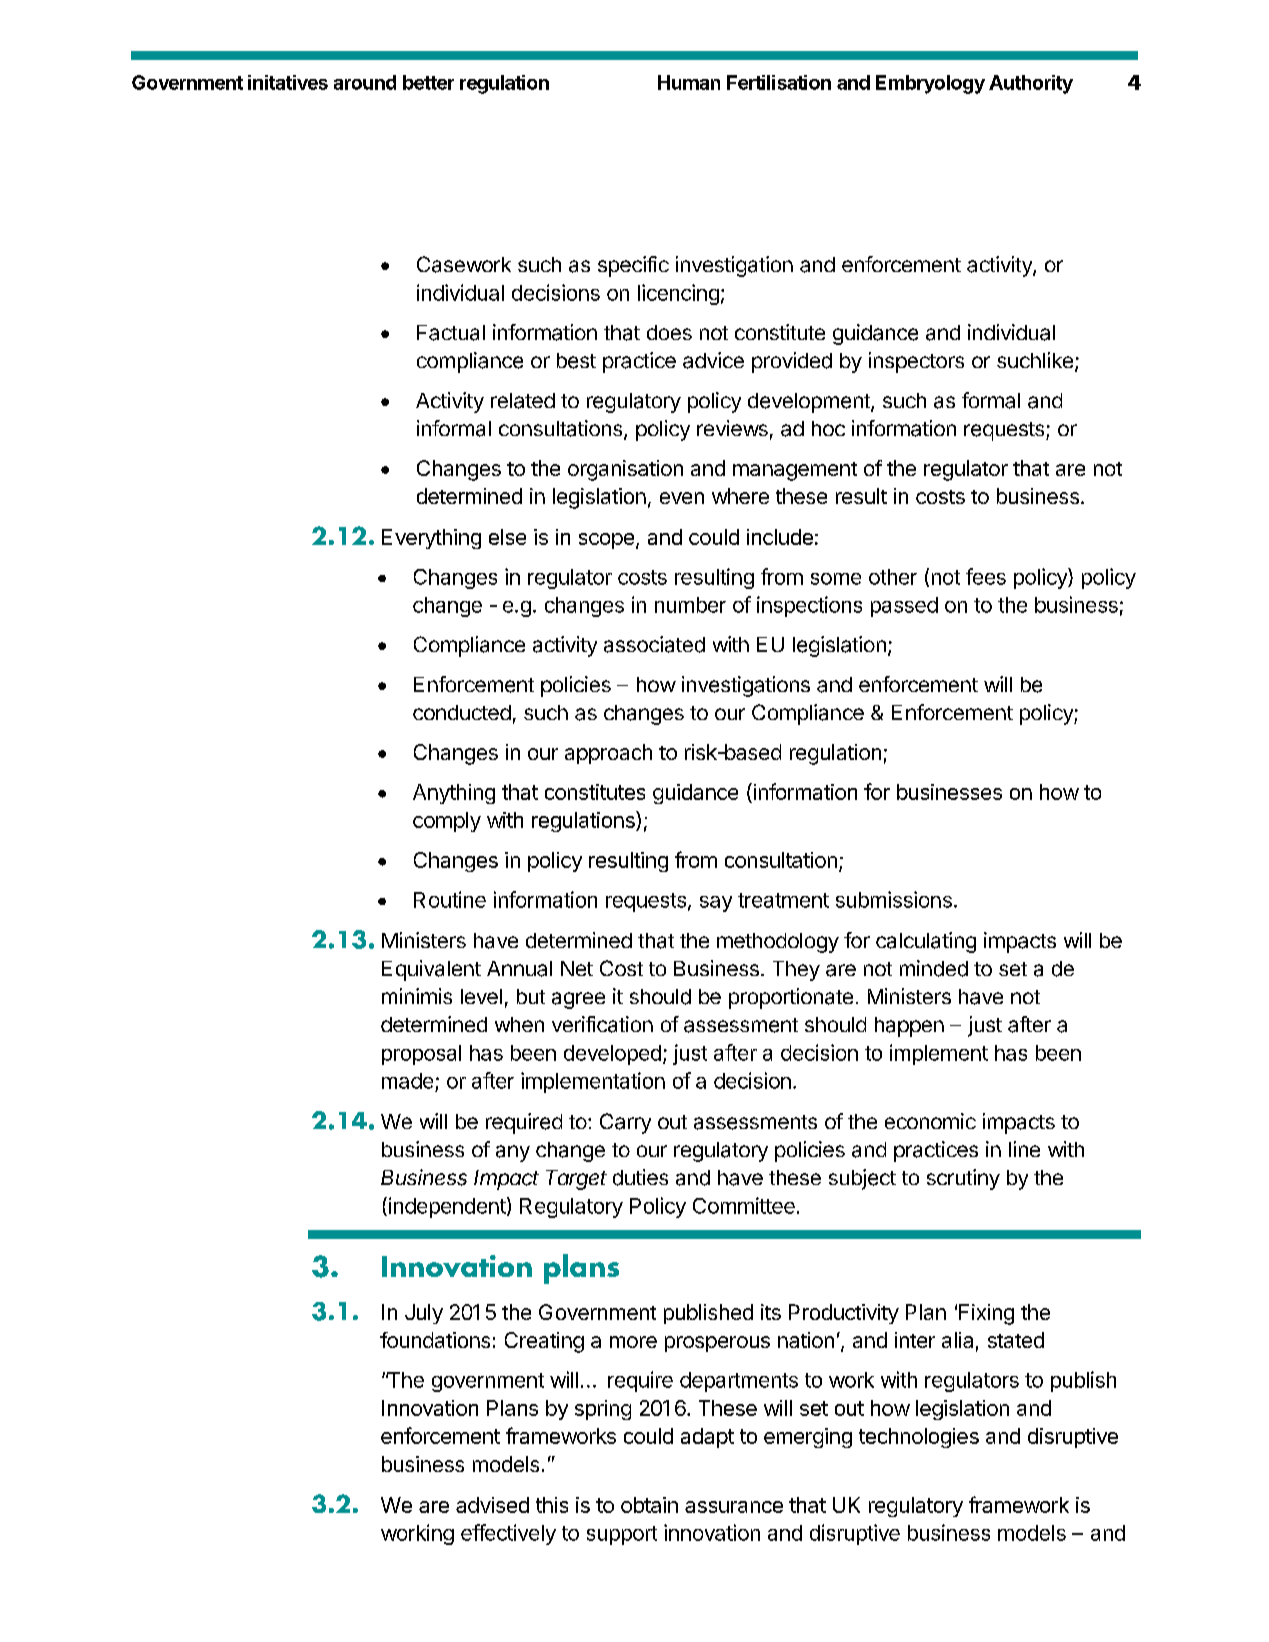 The width and height of the document is (1269, 1642). Describe the element at coordinates (689, 82) in the document. I see `Human` at that location.
